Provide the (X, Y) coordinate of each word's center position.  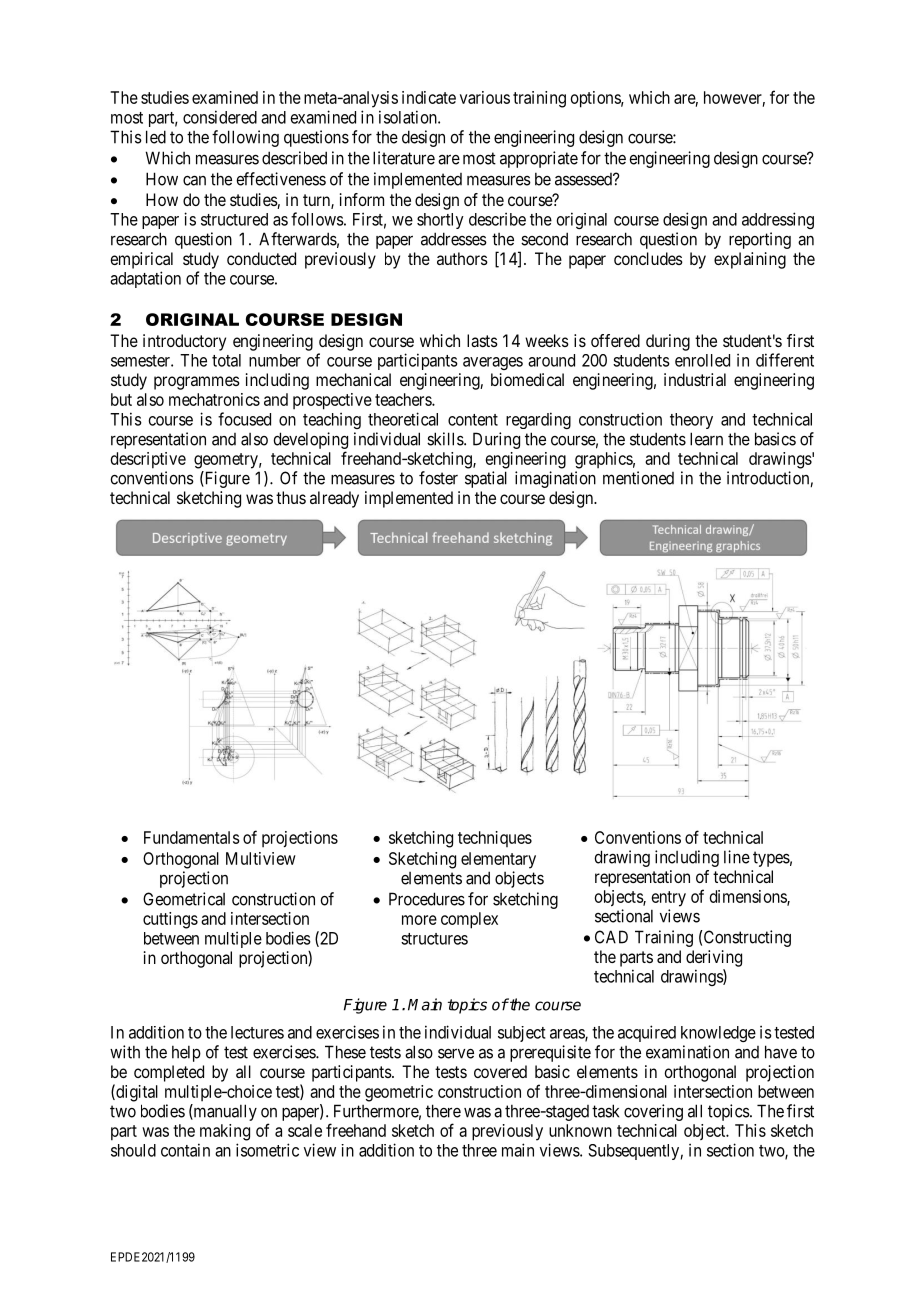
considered (220, 117)
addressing (778, 220)
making (225, 1132)
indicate (429, 97)
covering (653, 1112)
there (443, 1111)
